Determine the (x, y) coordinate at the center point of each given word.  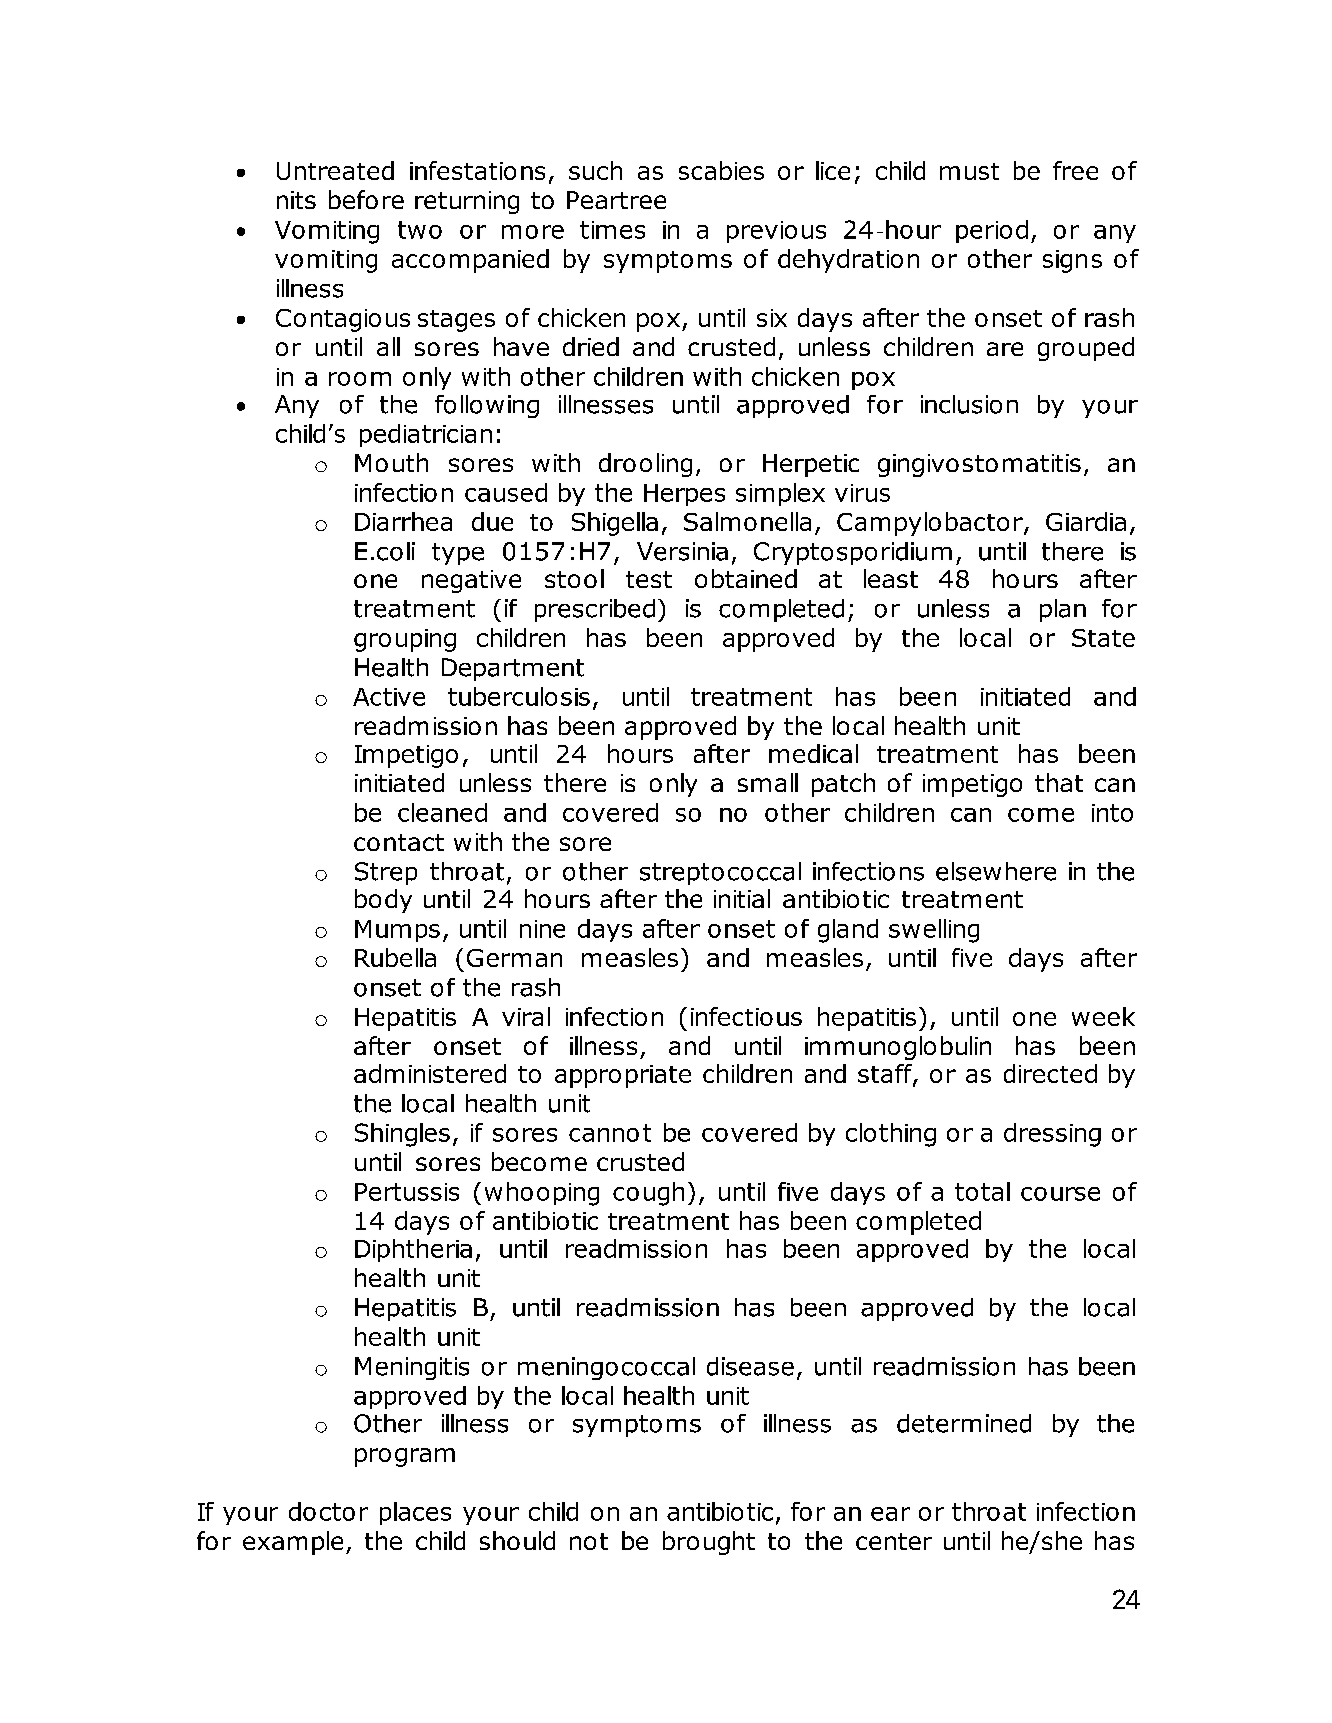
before (366, 199)
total (982, 1191)
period (992, 231)
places (415, 1513)
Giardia (1086, 521)
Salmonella (747, 521)
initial (742, 898)
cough (648, 1194)
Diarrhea (403, 521)
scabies (721, 170)
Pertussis (407, 1192)
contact (399, 842)
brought (709, 1543)
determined (964, 1423)
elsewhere (996, 871)
